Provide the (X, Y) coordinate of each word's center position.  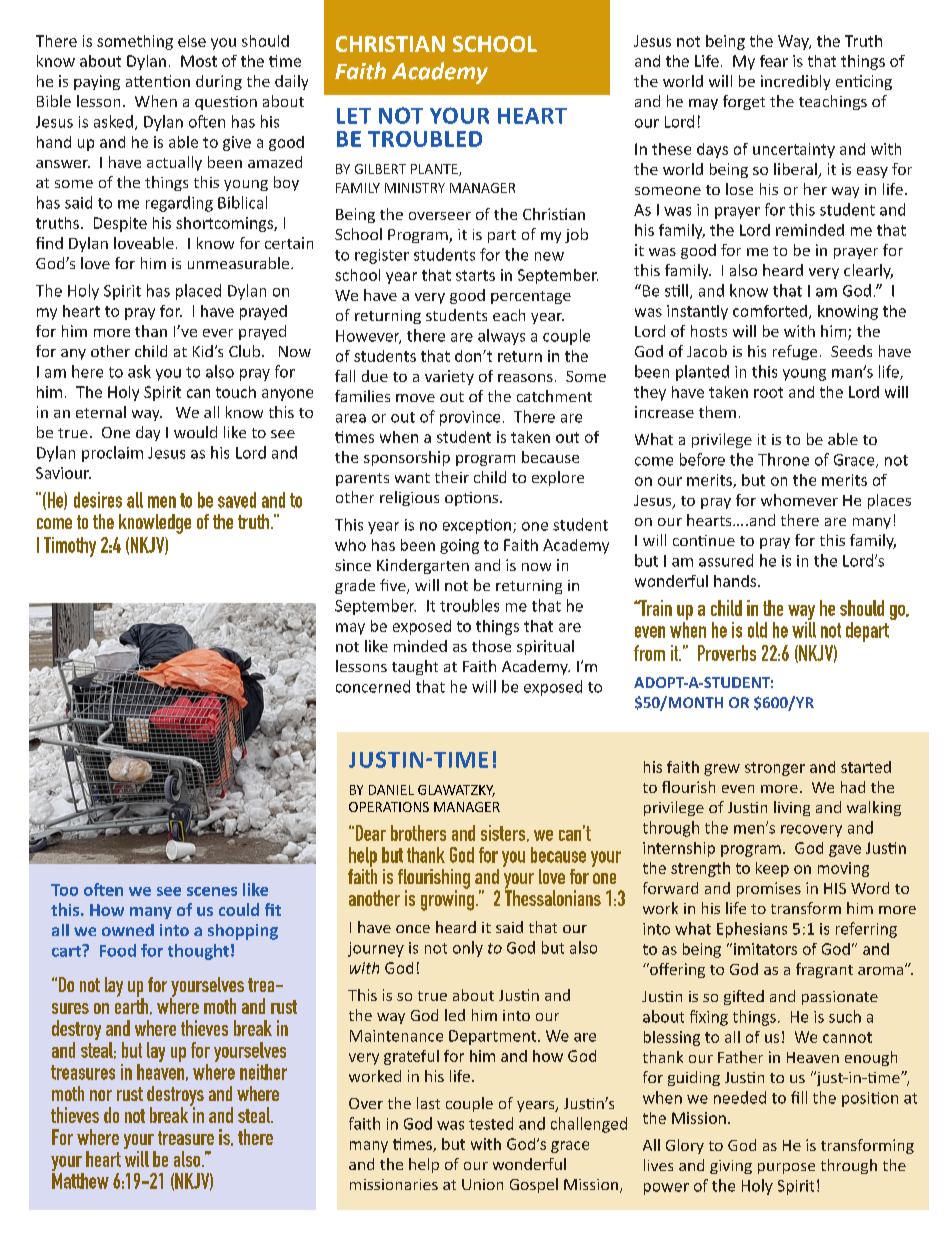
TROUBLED (425, 139)
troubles (469, 605)
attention (158, 81)
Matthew (80, 1179)
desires (98, 500)
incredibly (795, 82)
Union (482, 1184)
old (757, 630)
